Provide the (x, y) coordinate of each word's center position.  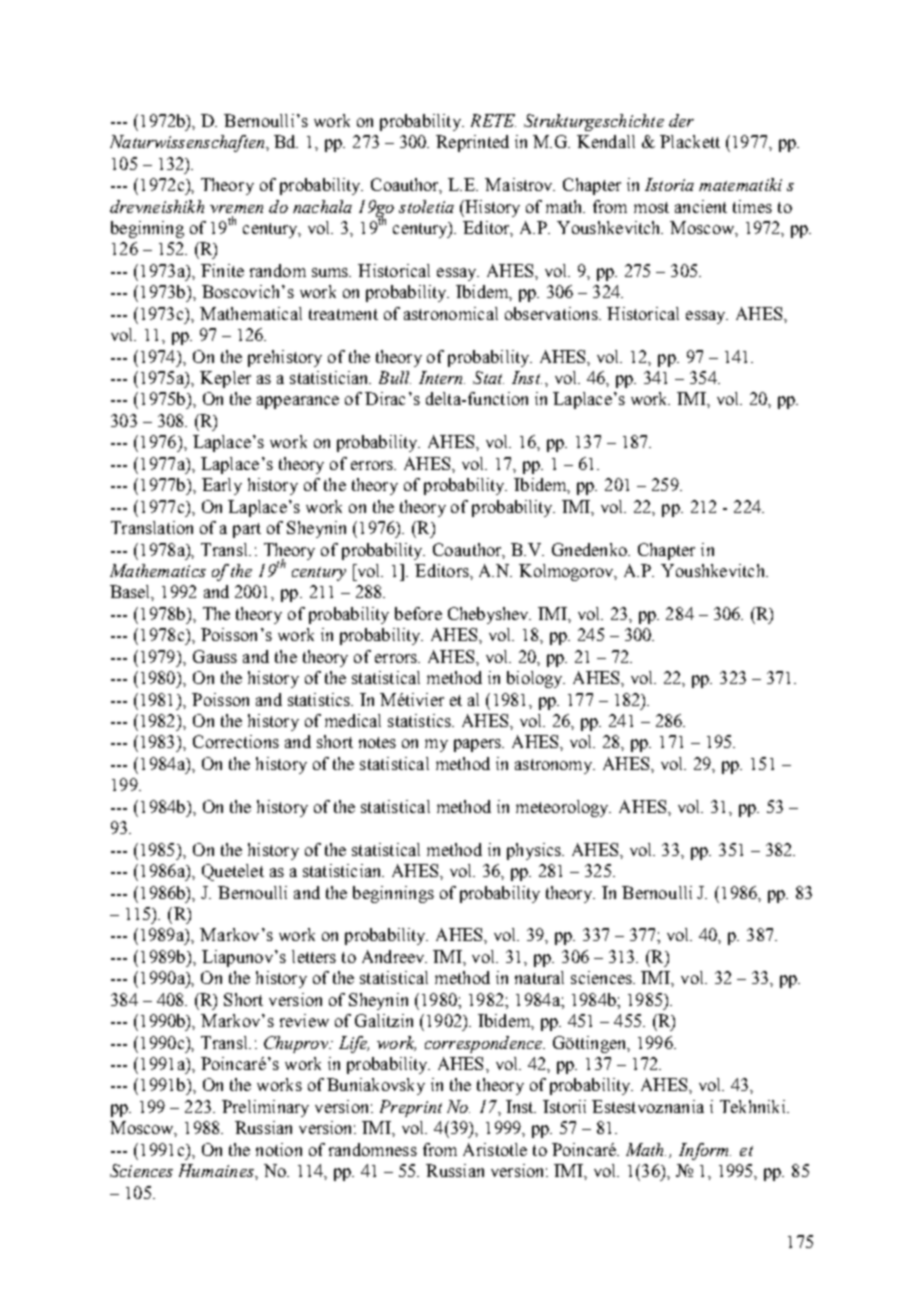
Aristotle (495, 1149)
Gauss (215, 656)
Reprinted (472, 143)
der (681, 120)
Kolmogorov (568, 572)
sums (331, 272)
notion (279, 1149)
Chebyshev (489, 615)
